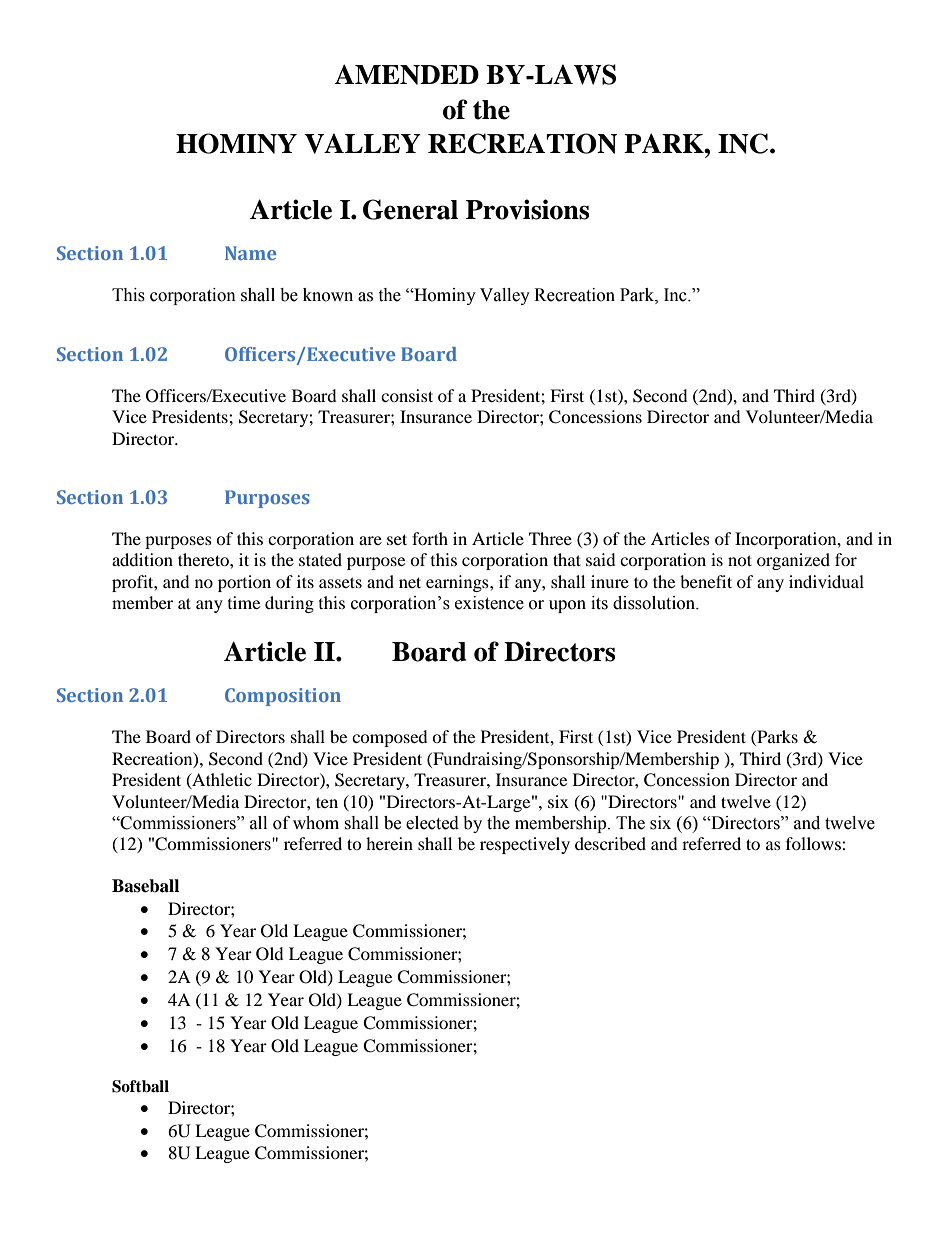 This screenshot has width=952, height=1233. I want to click on not, so click(740, 560).
